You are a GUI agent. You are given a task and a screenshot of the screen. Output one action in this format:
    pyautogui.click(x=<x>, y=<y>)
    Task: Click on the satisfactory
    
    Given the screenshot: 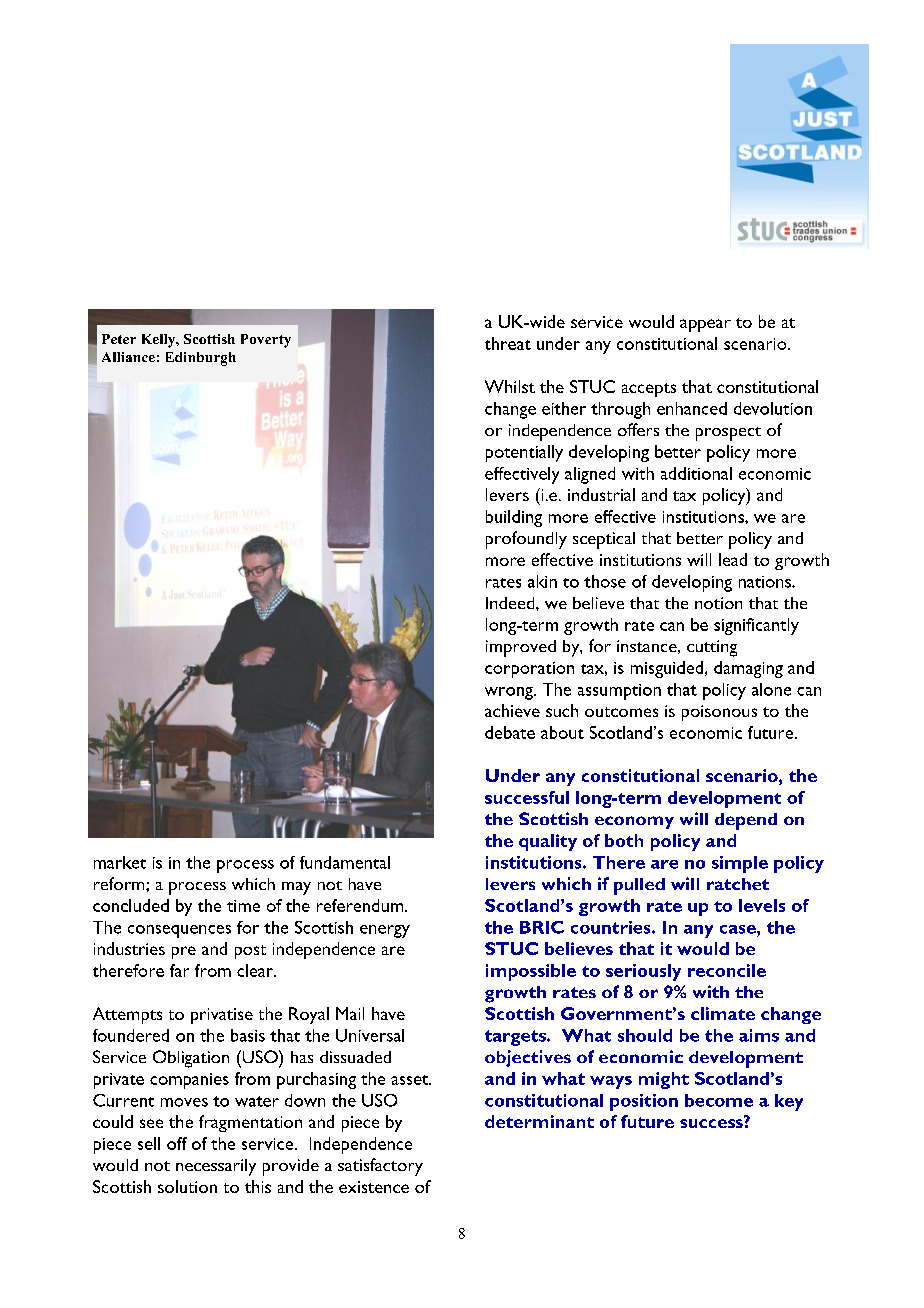 What is the action you would take?
    pyautogui.click(x=380, y=1167)
